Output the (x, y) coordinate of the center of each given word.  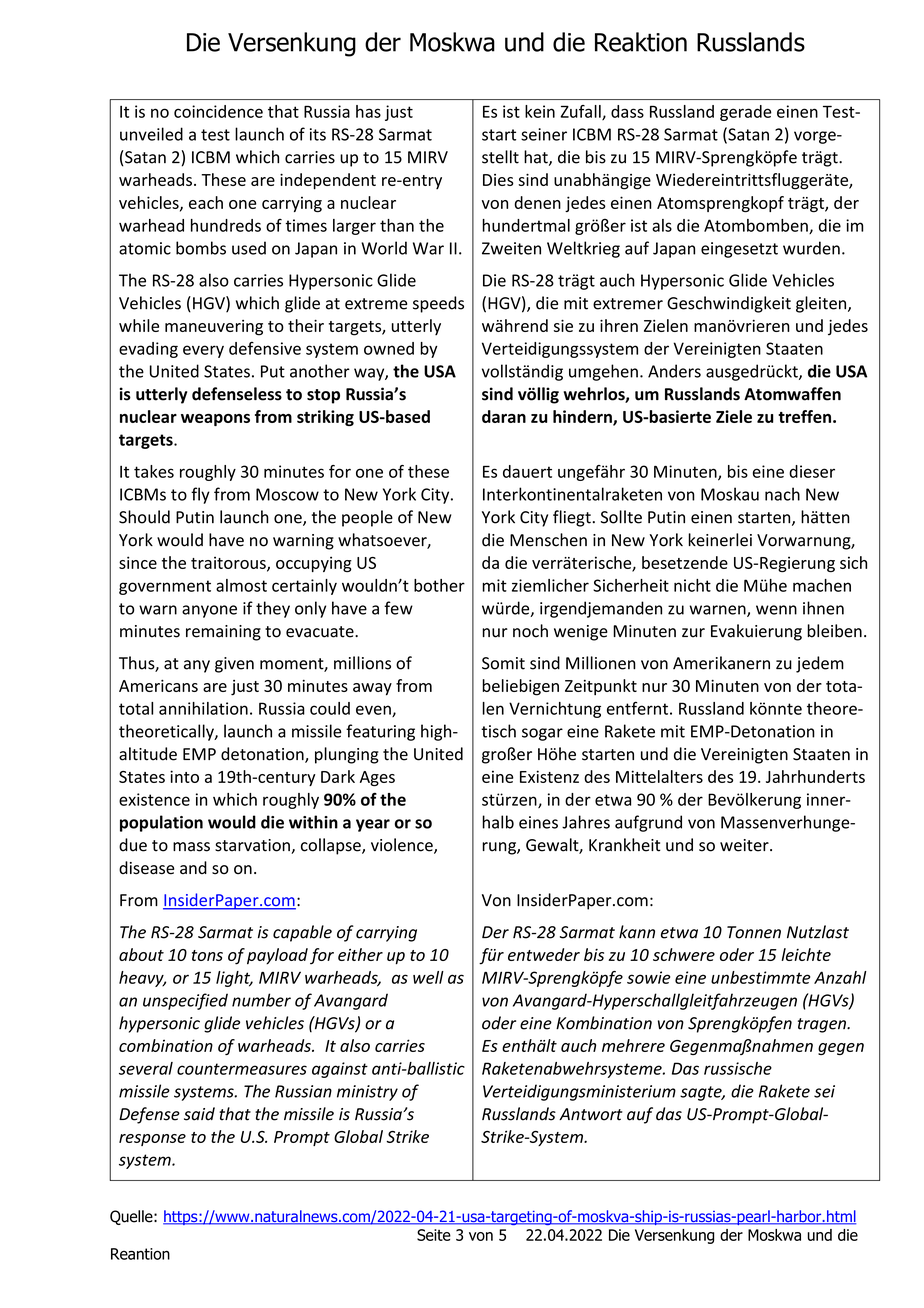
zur (693, 633)
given (234, 665)
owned (389, 348)
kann (637, 932)
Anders (674, 371)
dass (627, 111)
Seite (434, 1235)
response (152, 1140)
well (428, 977)
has (368, 111)
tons (207, 955)
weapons (215, 420)
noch (530, 631)
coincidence (218, 111)
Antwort (591, 1114)
